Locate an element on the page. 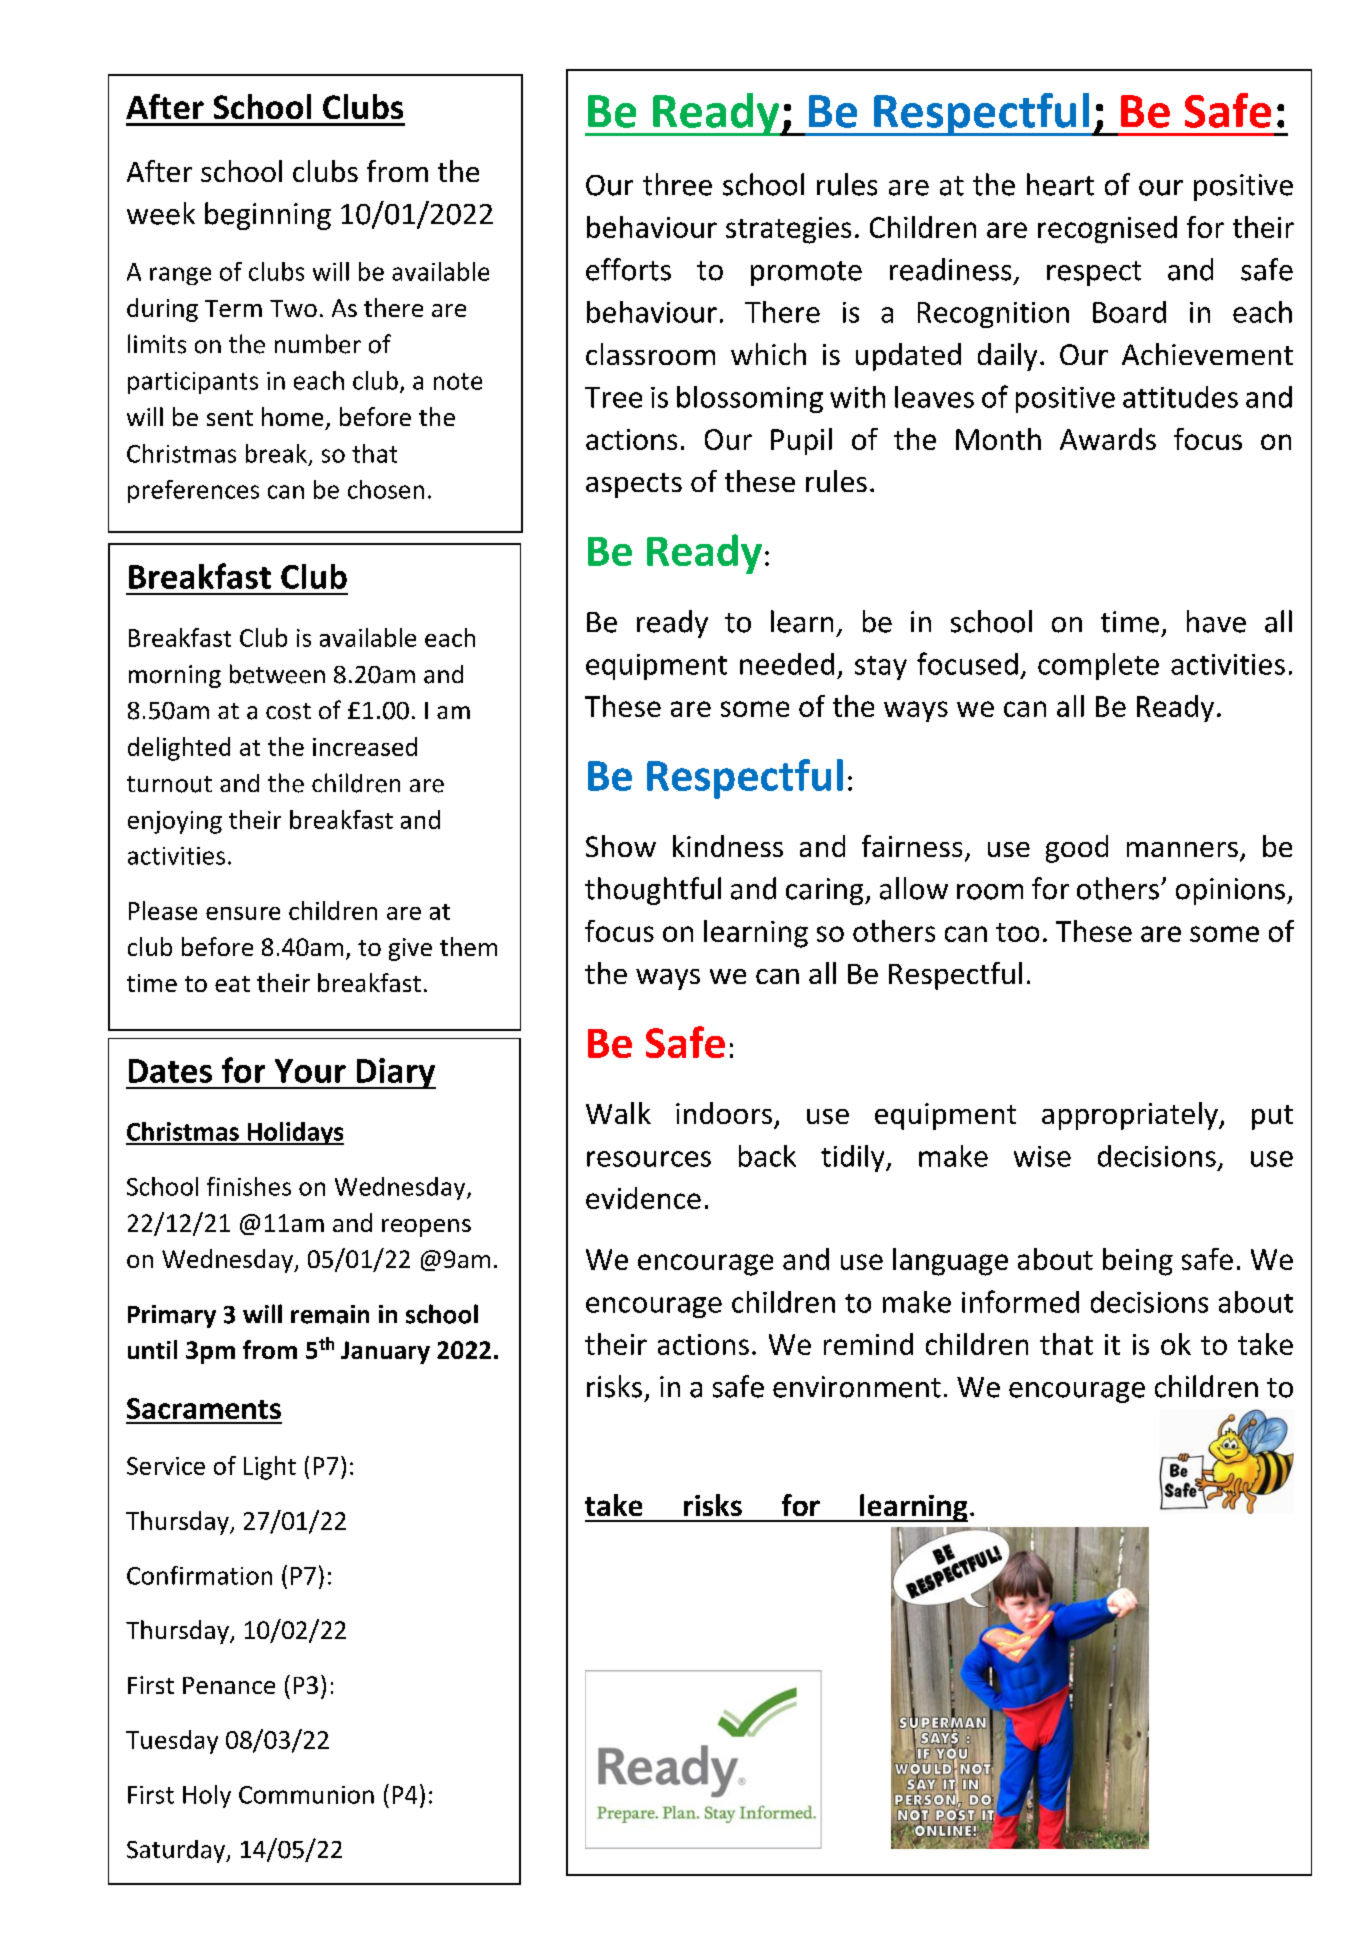 Image resolution: width=1370 pixels, height=1937 pixels. beginning is located at coordinates (268, 216).
